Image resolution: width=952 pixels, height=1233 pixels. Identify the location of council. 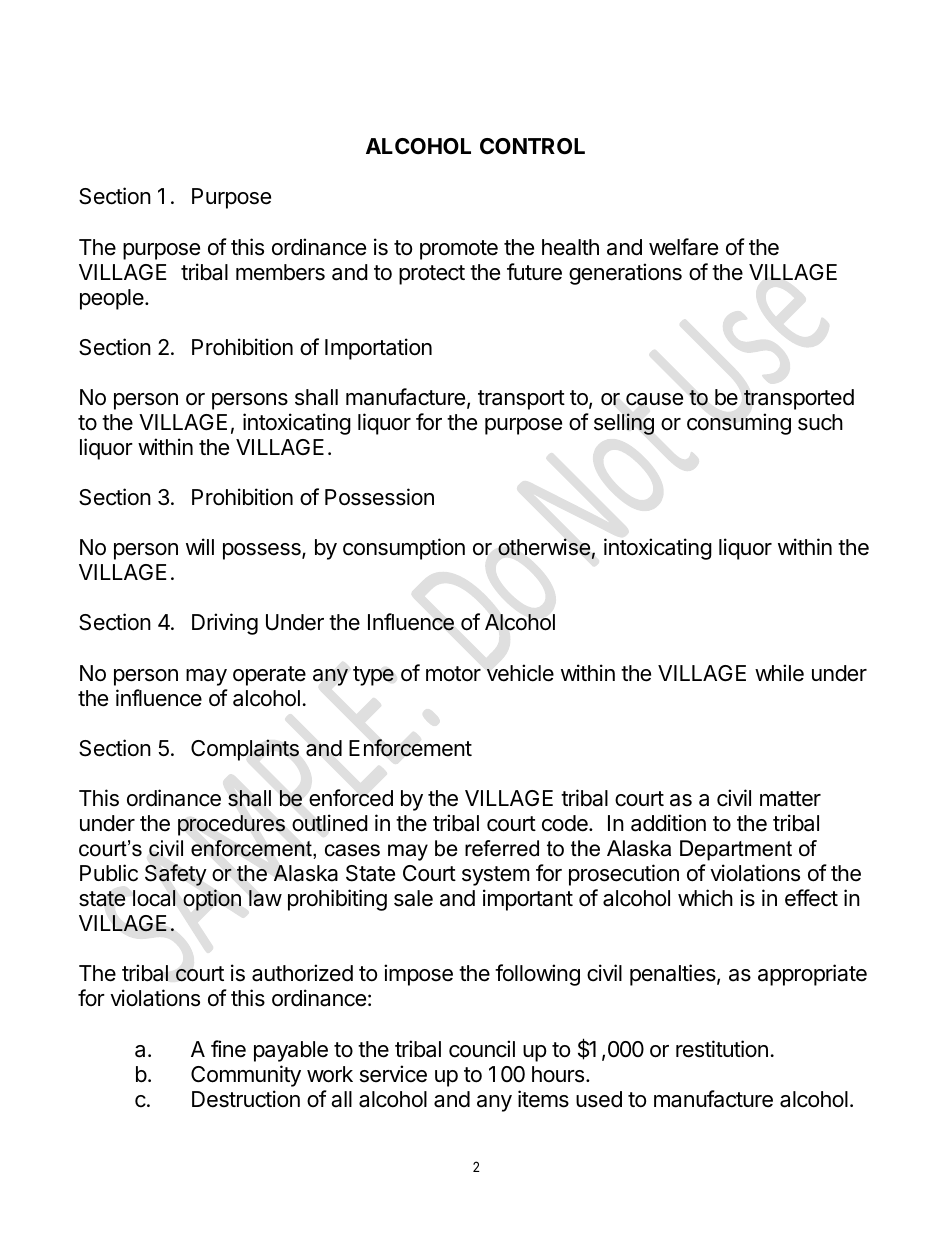
(482, 1049).
